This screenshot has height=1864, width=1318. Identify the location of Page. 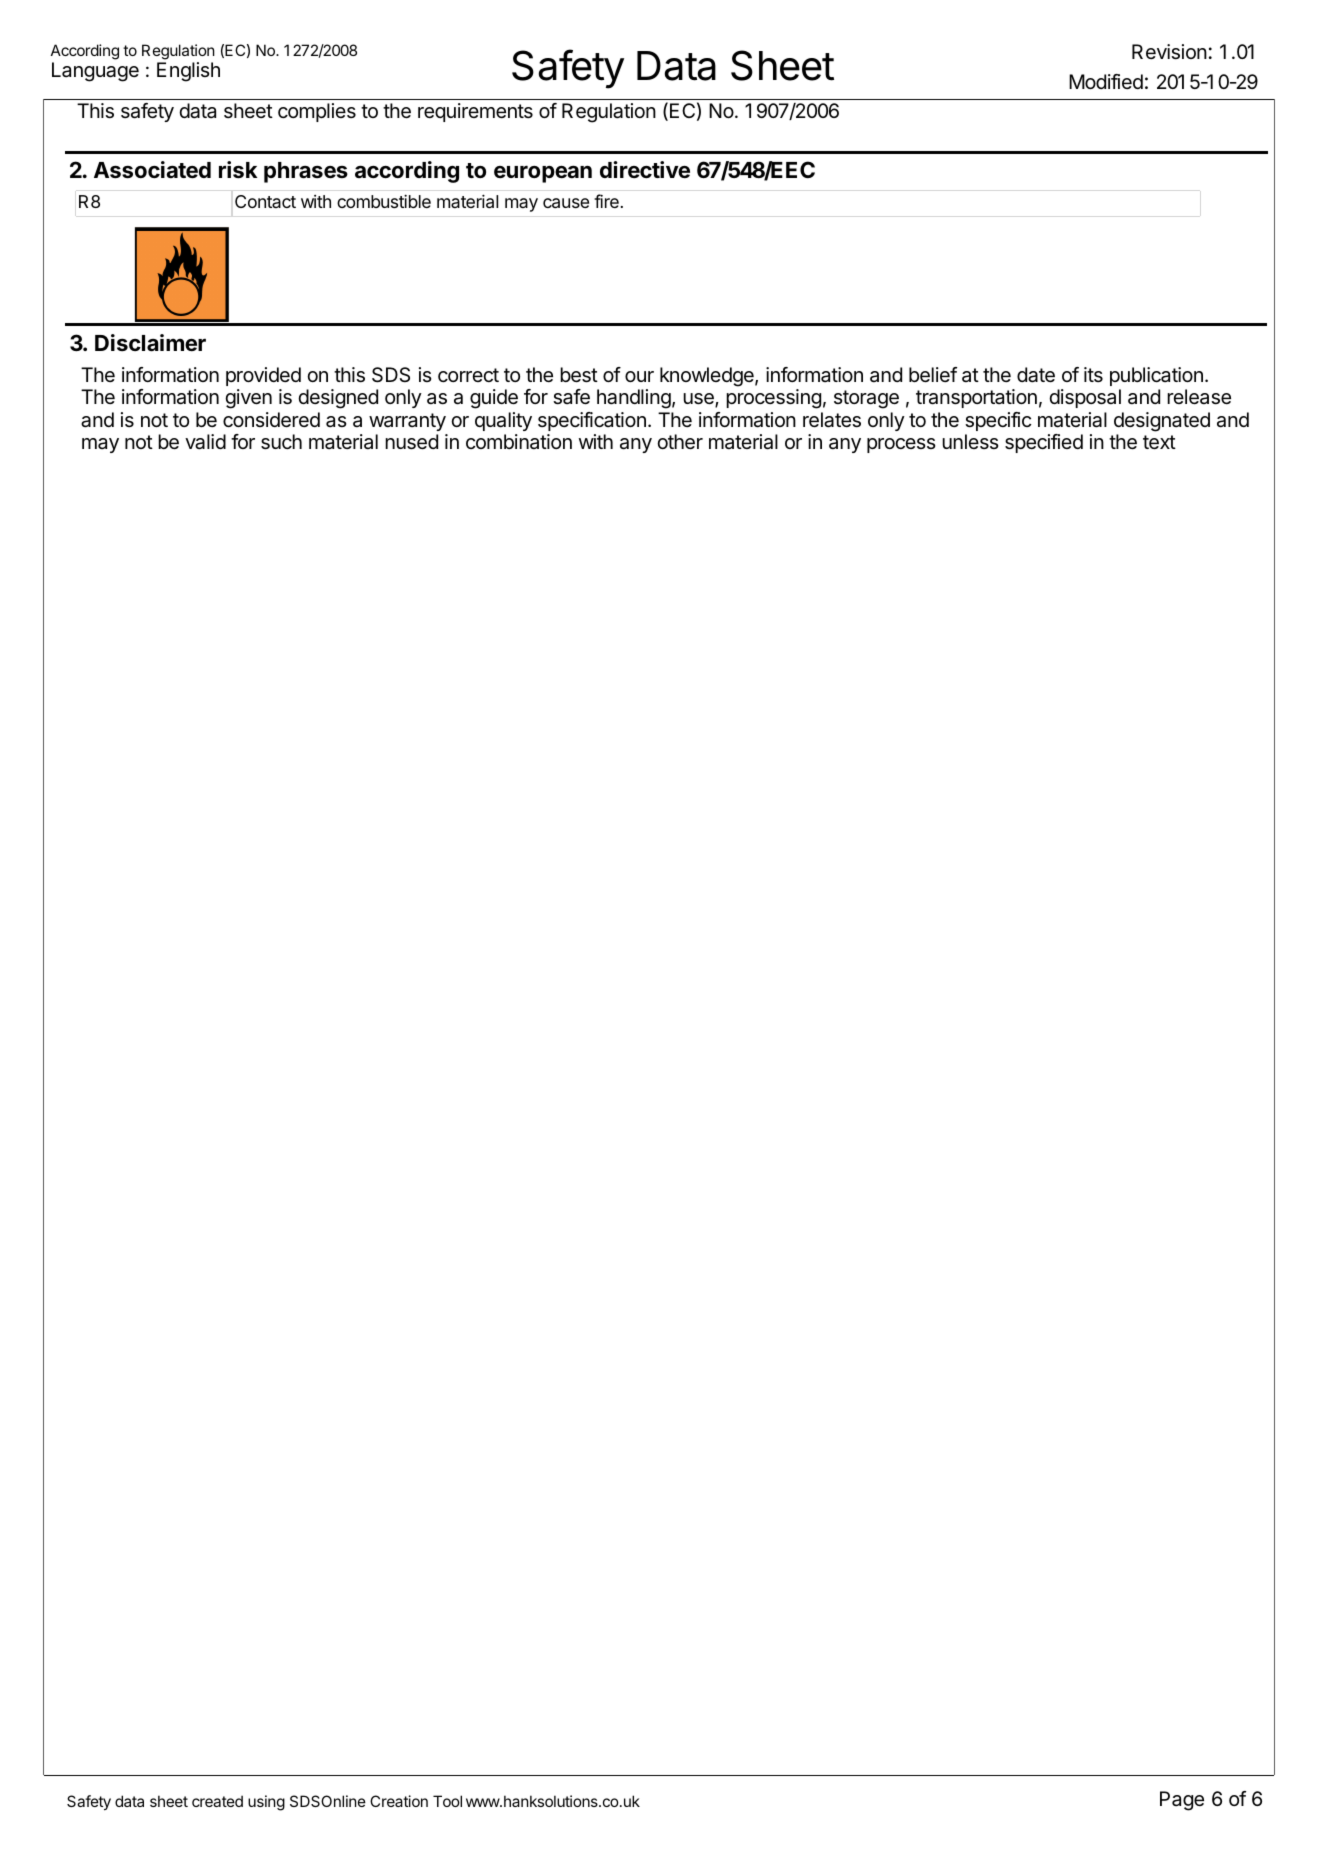
(1182, 1801).
